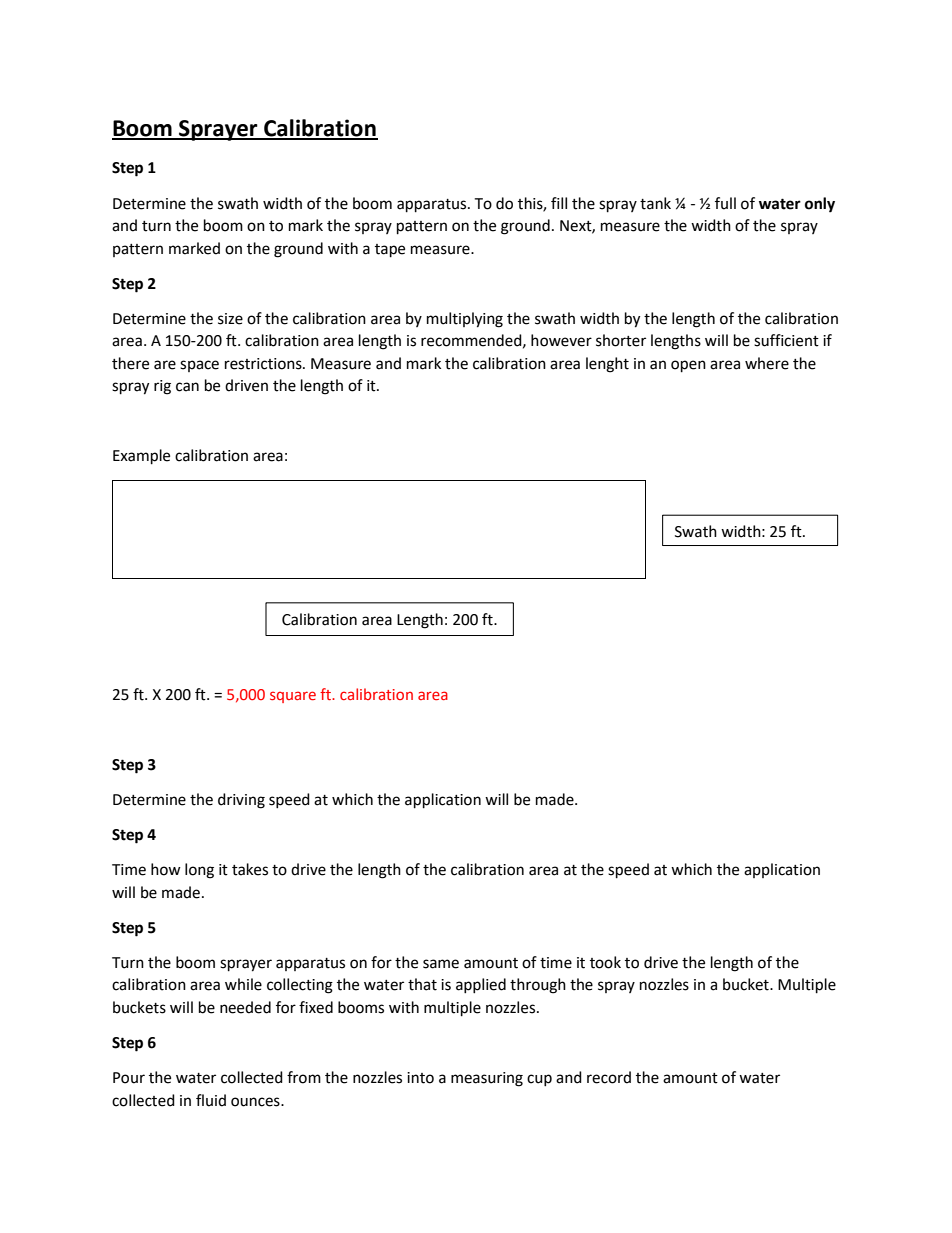 Image resolution: width=952 pixels, height=1233 pixels. I want to click on square, so click(293, 697).
